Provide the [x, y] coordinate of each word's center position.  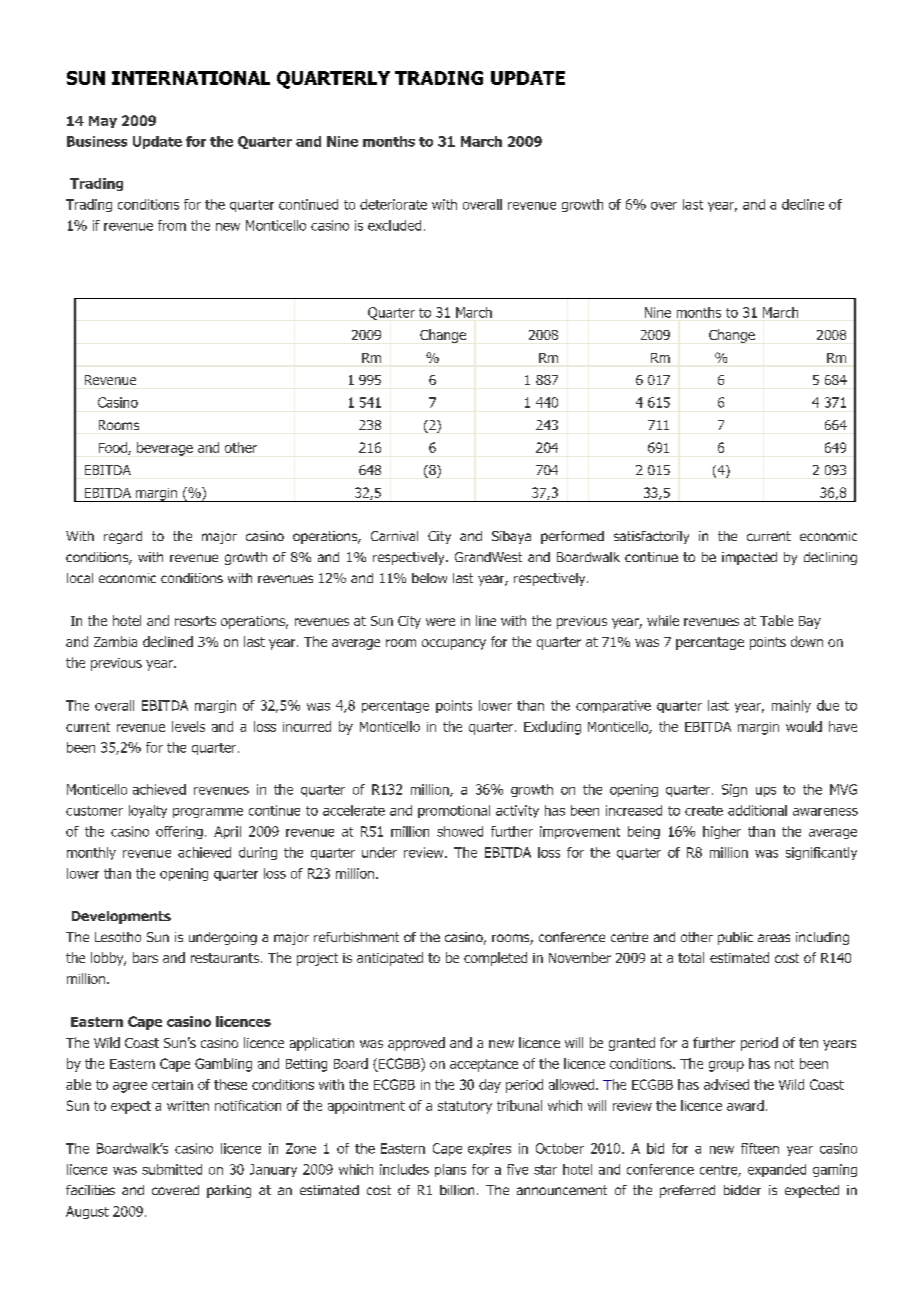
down [807, 641]
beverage [165, 449]
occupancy [454, 644]
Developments [121, 917]
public [735, 938]
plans [450, 1170]
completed [495, 959]
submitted [172, 1169]
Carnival [394, 536]
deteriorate [393, 204]
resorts [195, 621]
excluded [394, 225]
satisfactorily [651, 537]
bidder [742, 1190]
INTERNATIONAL [191, 78]
